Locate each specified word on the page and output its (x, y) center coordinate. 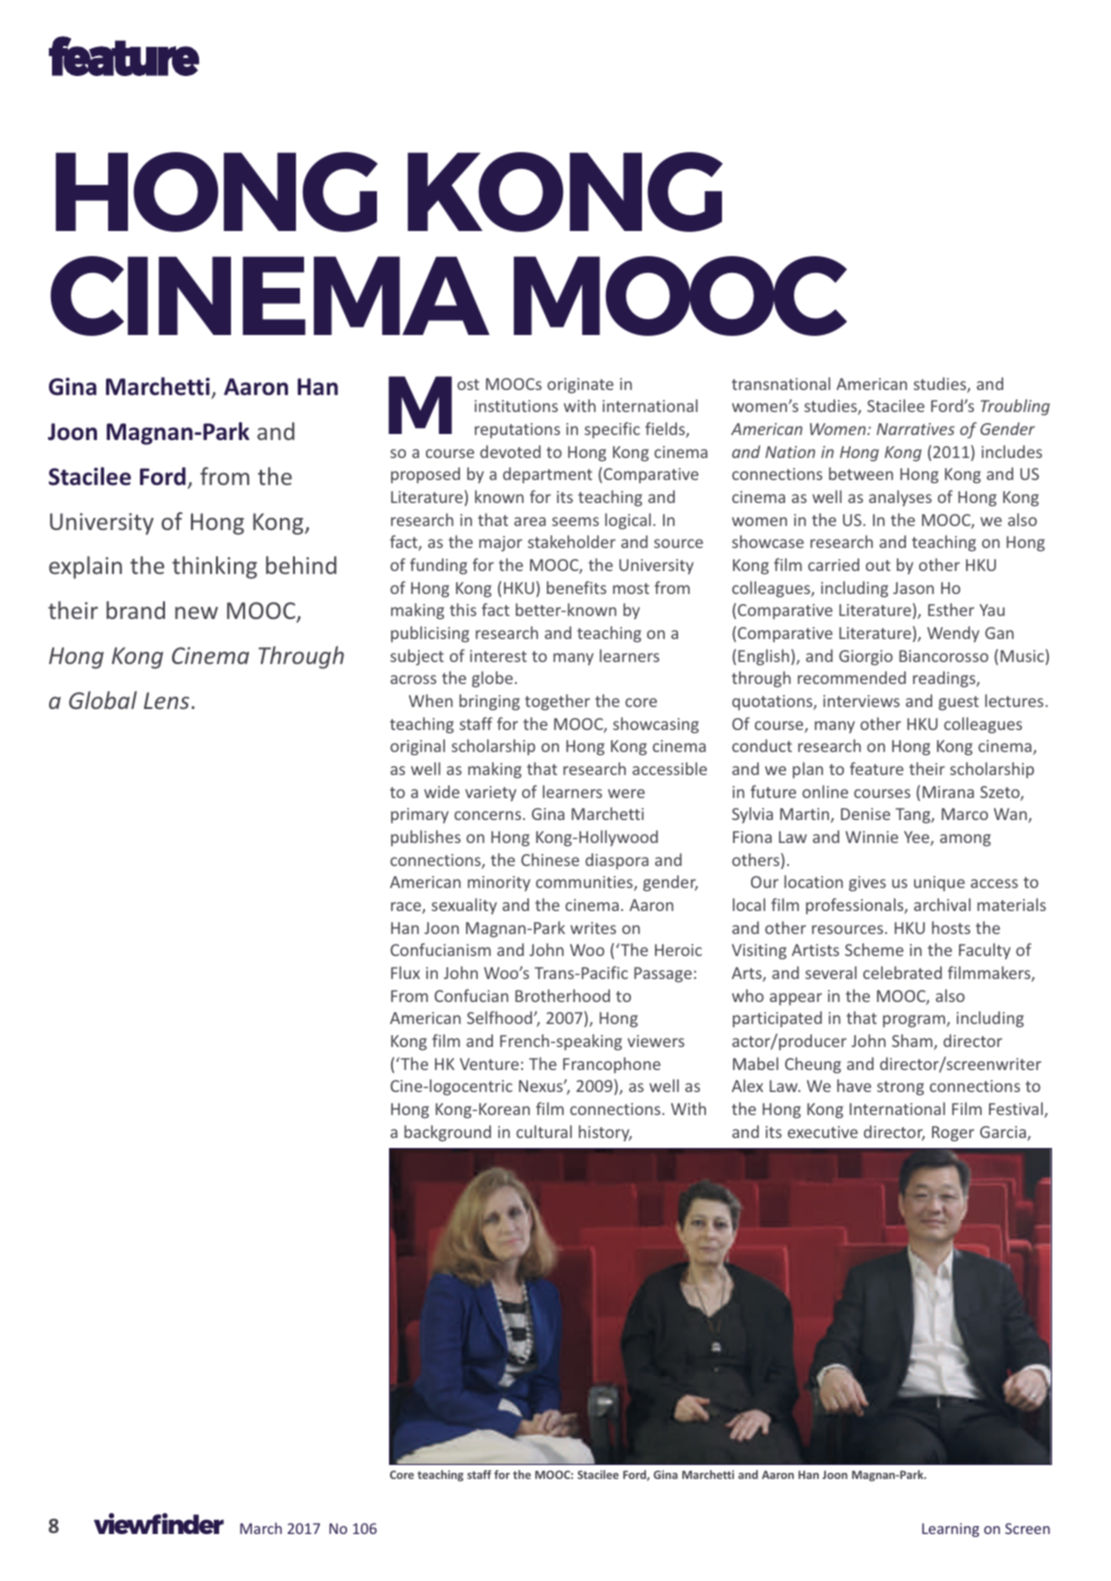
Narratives (916, 429)
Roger (953, 1134)
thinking (214, 567)
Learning (950, 1530)
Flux (405, 972)
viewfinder (159, 1523)
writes (593, 928)
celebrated (902, 972)
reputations (517, 430)
